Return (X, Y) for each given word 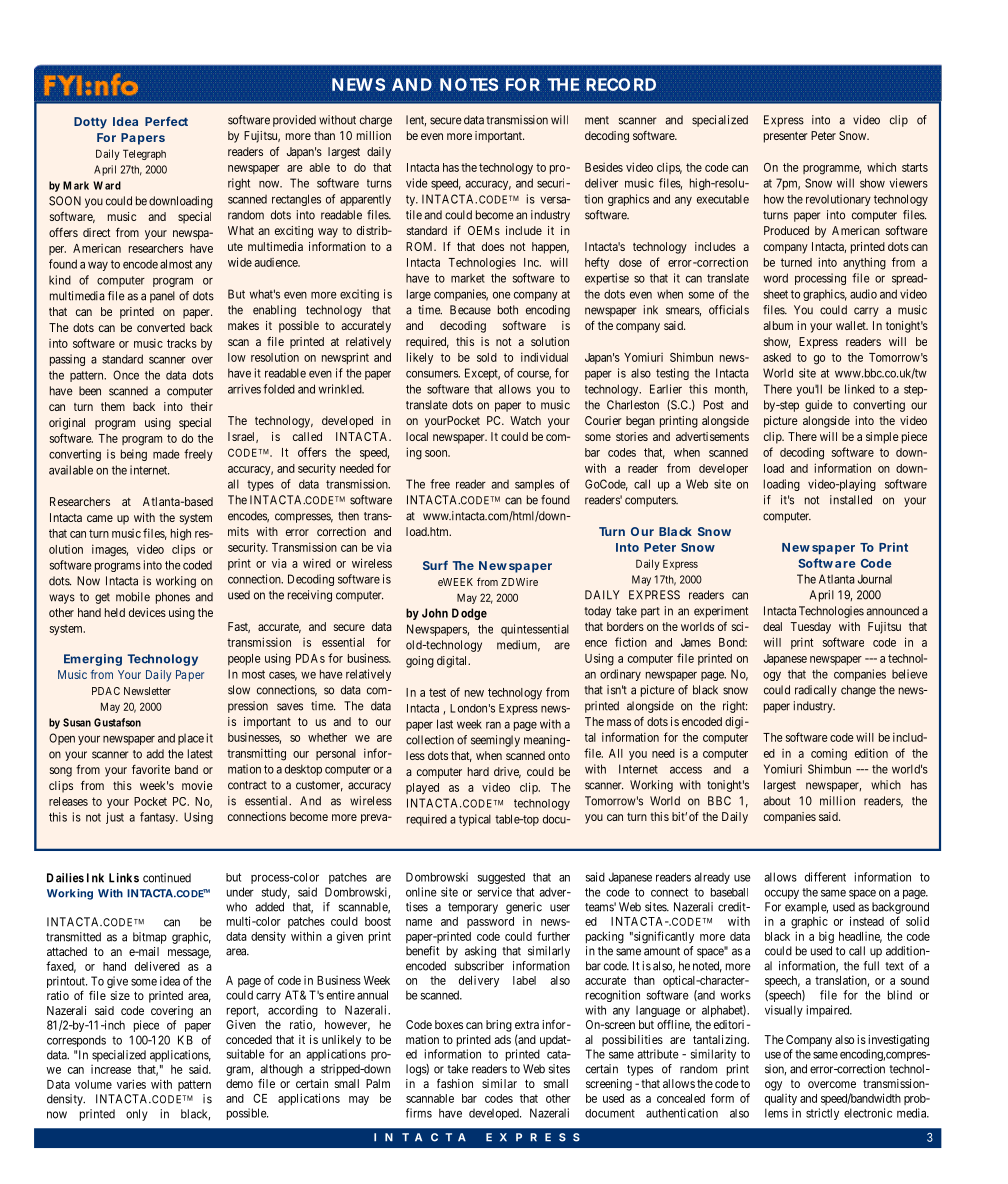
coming (829, 754)
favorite (151, 769)
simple (882, 438)
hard (478, 771)
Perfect (166, 121)
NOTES (469, 84)
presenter (786, 137)
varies (131, 1084)
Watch (525, 420)
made (166, 454)
